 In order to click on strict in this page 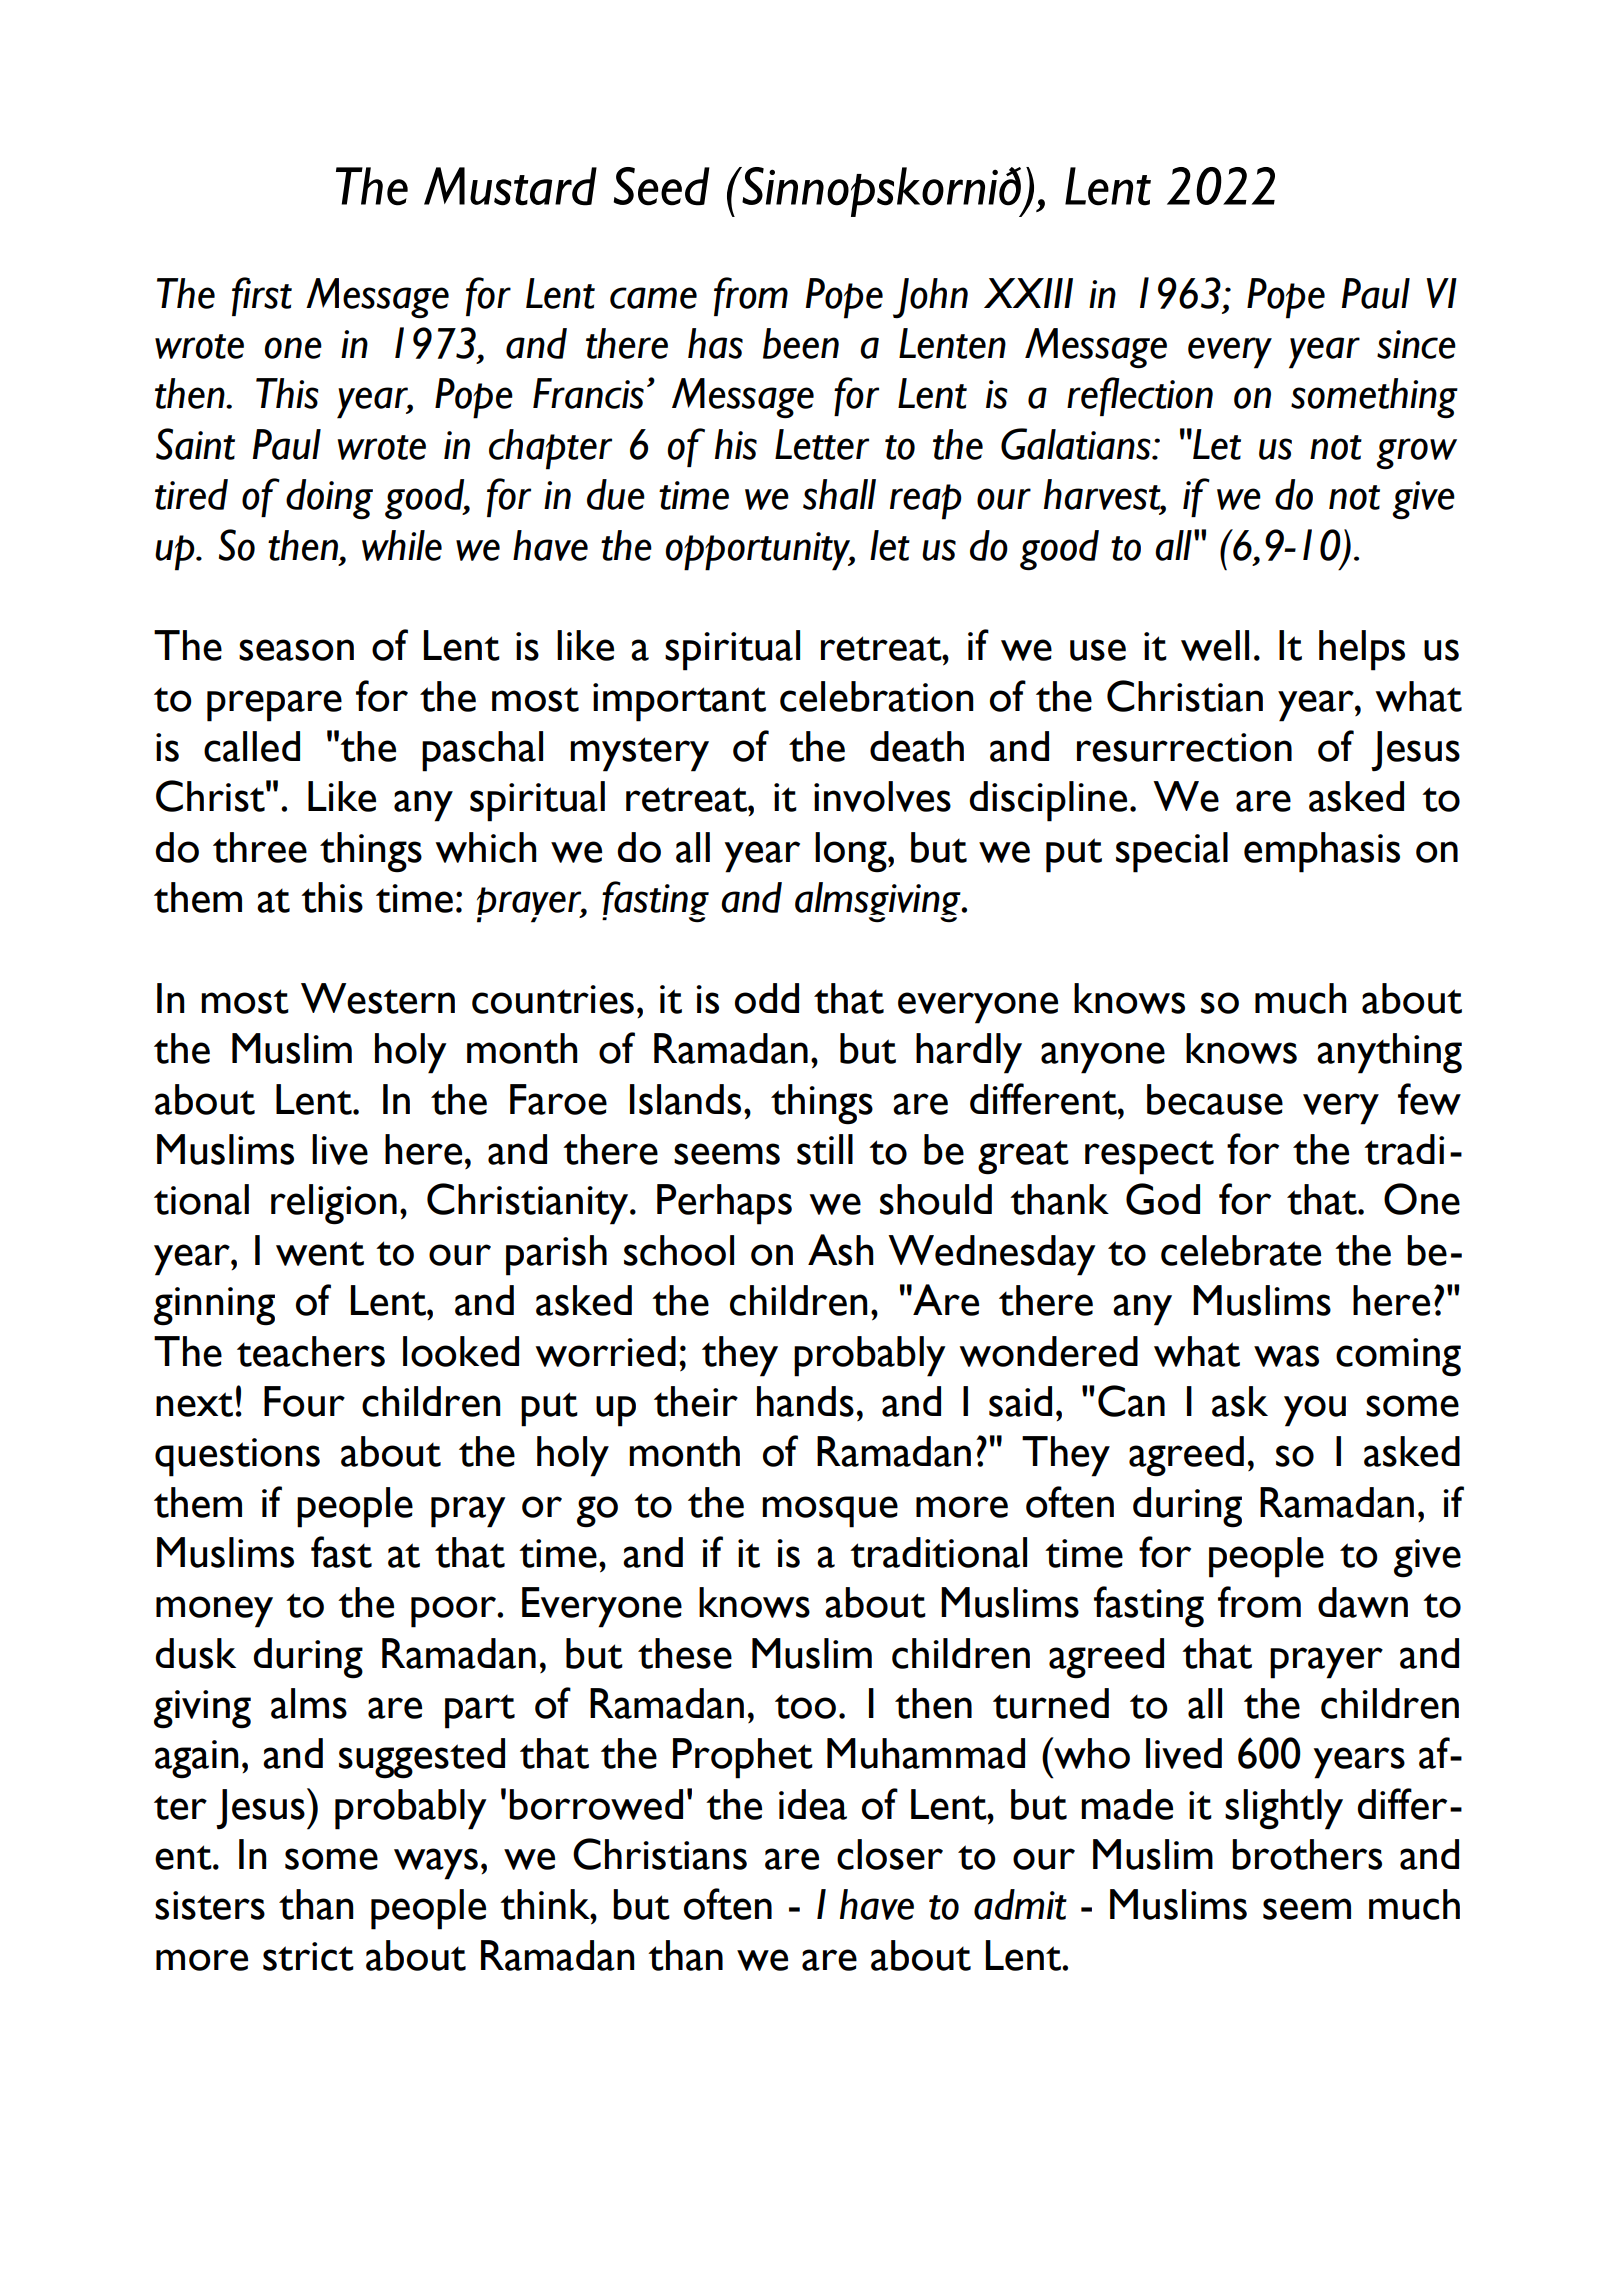, I will do `click(308, 1956)`.
